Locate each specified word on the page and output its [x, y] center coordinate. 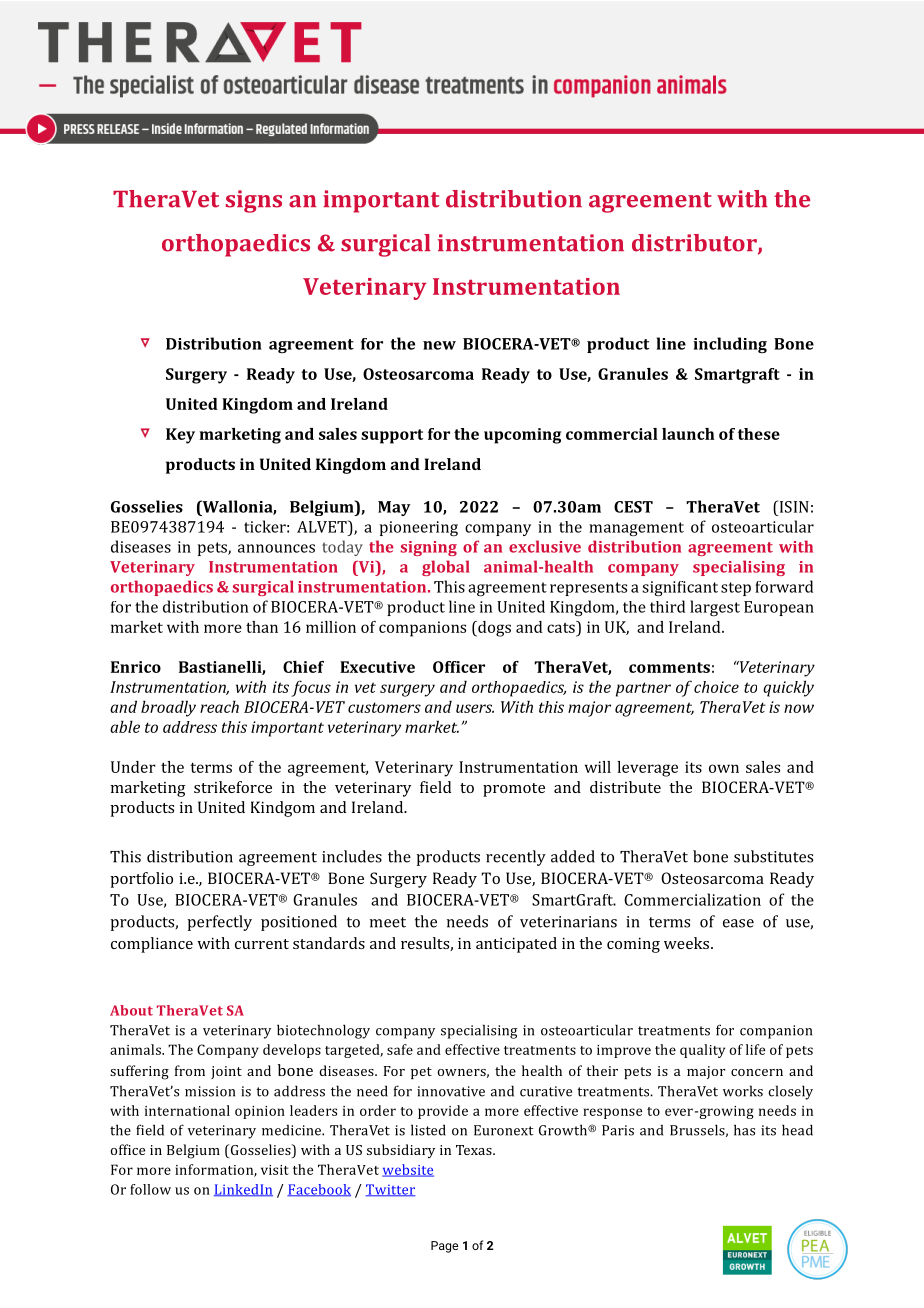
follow [150, 1189]
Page [444, 1247]
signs [254, 201]
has [744, 1130]
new [439, 345]
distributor [695, 244]
